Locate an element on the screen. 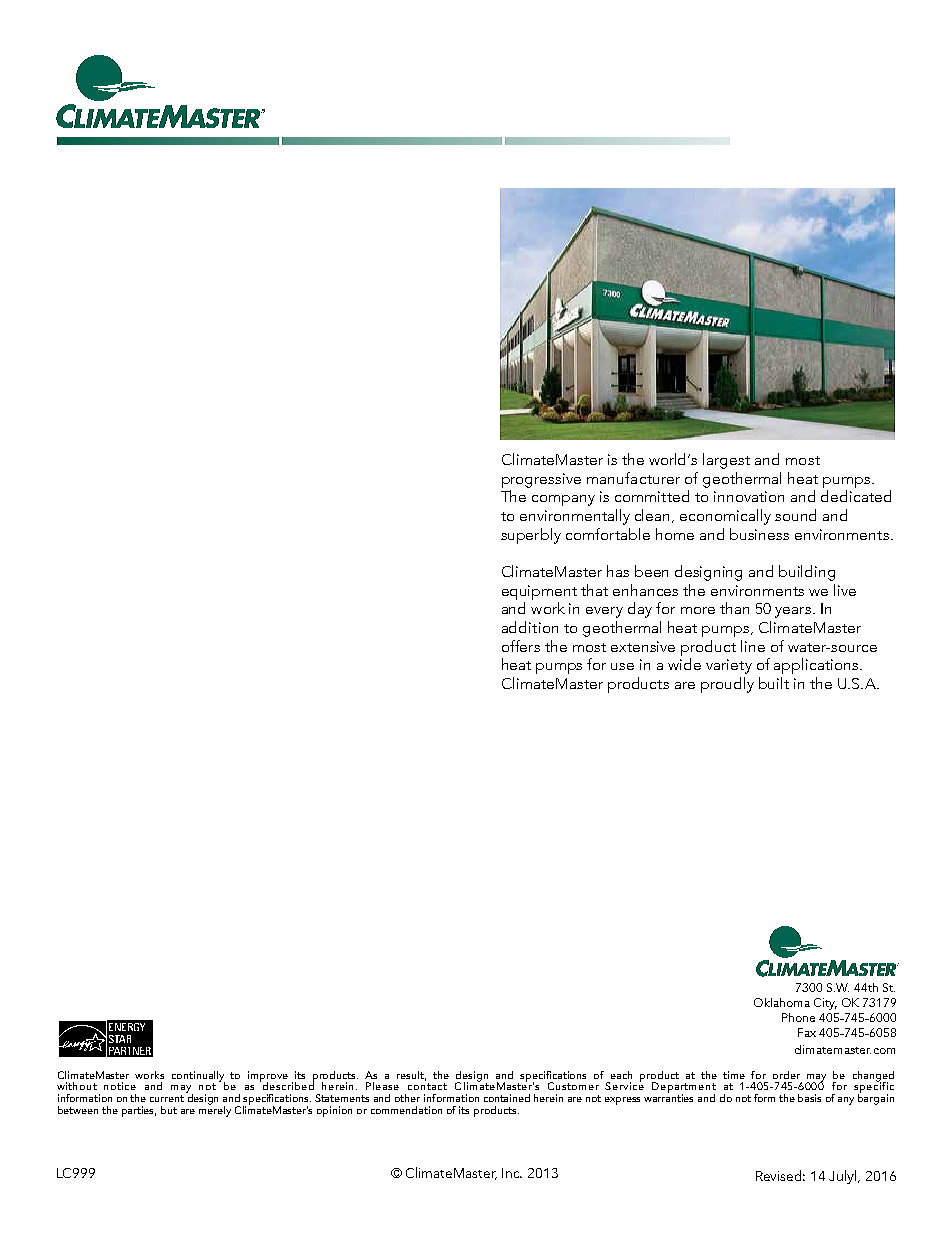 The width and height of the screenshot is (952, 1233). City is located at coordinates (825, 1004).
